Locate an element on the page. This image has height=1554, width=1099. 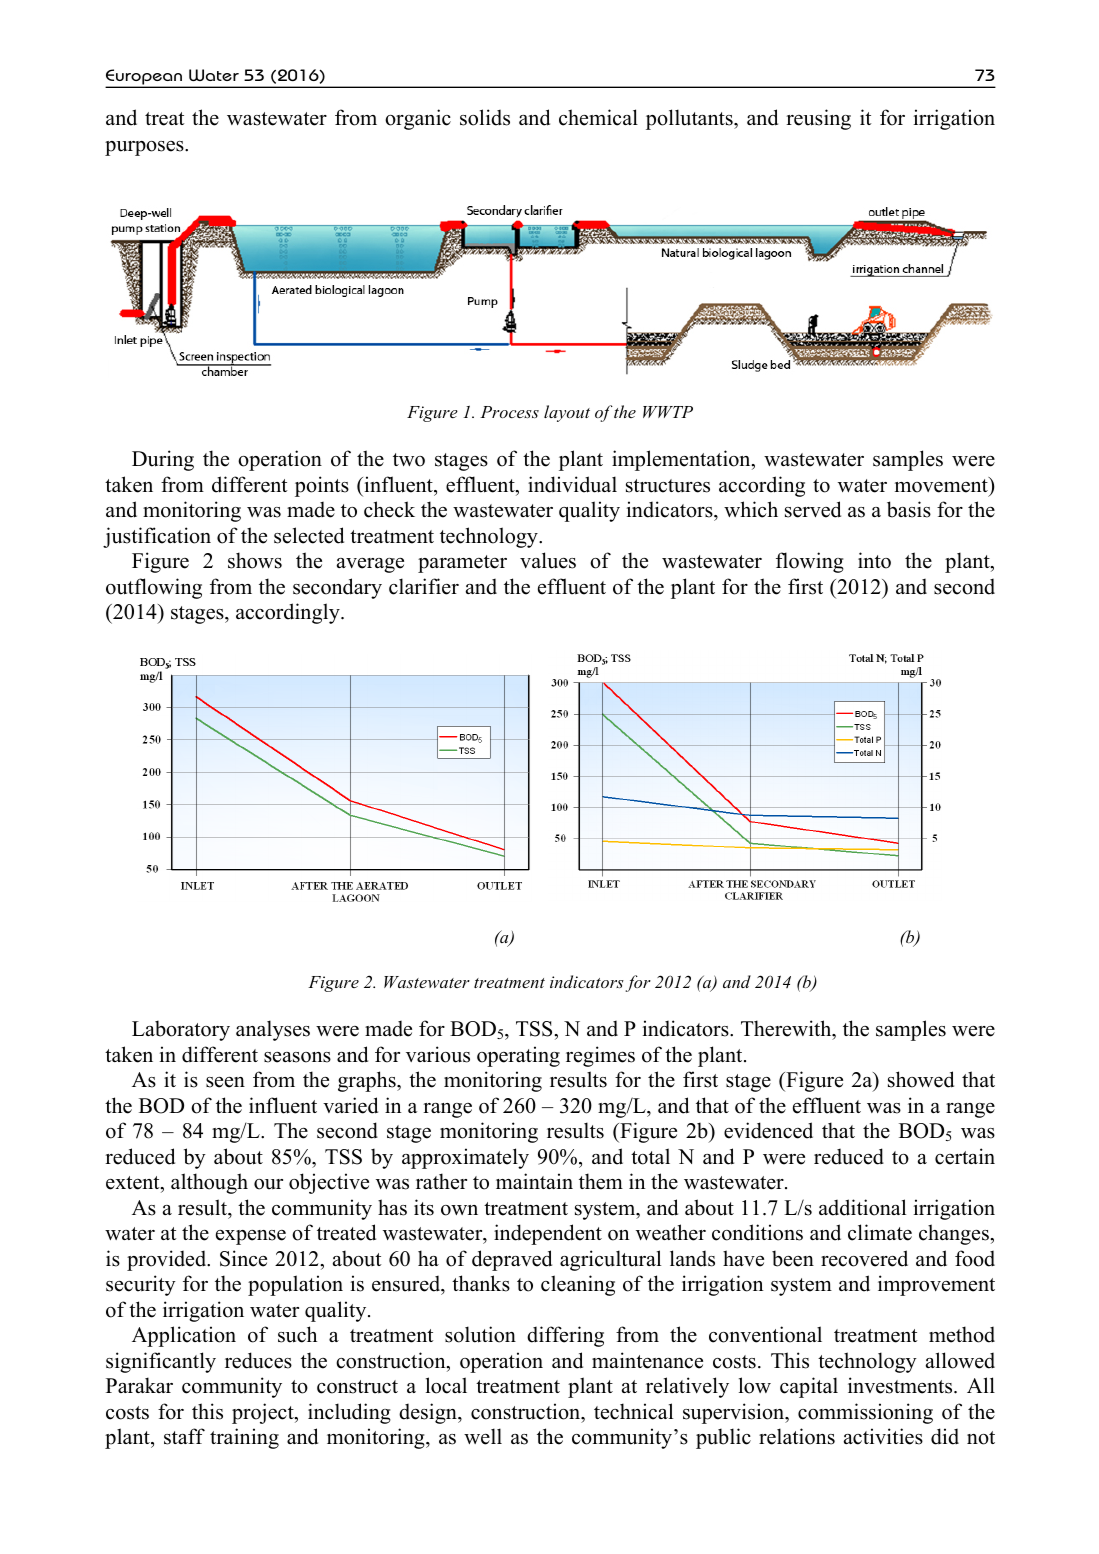
reduces is located at coordinates (258, 1360).
